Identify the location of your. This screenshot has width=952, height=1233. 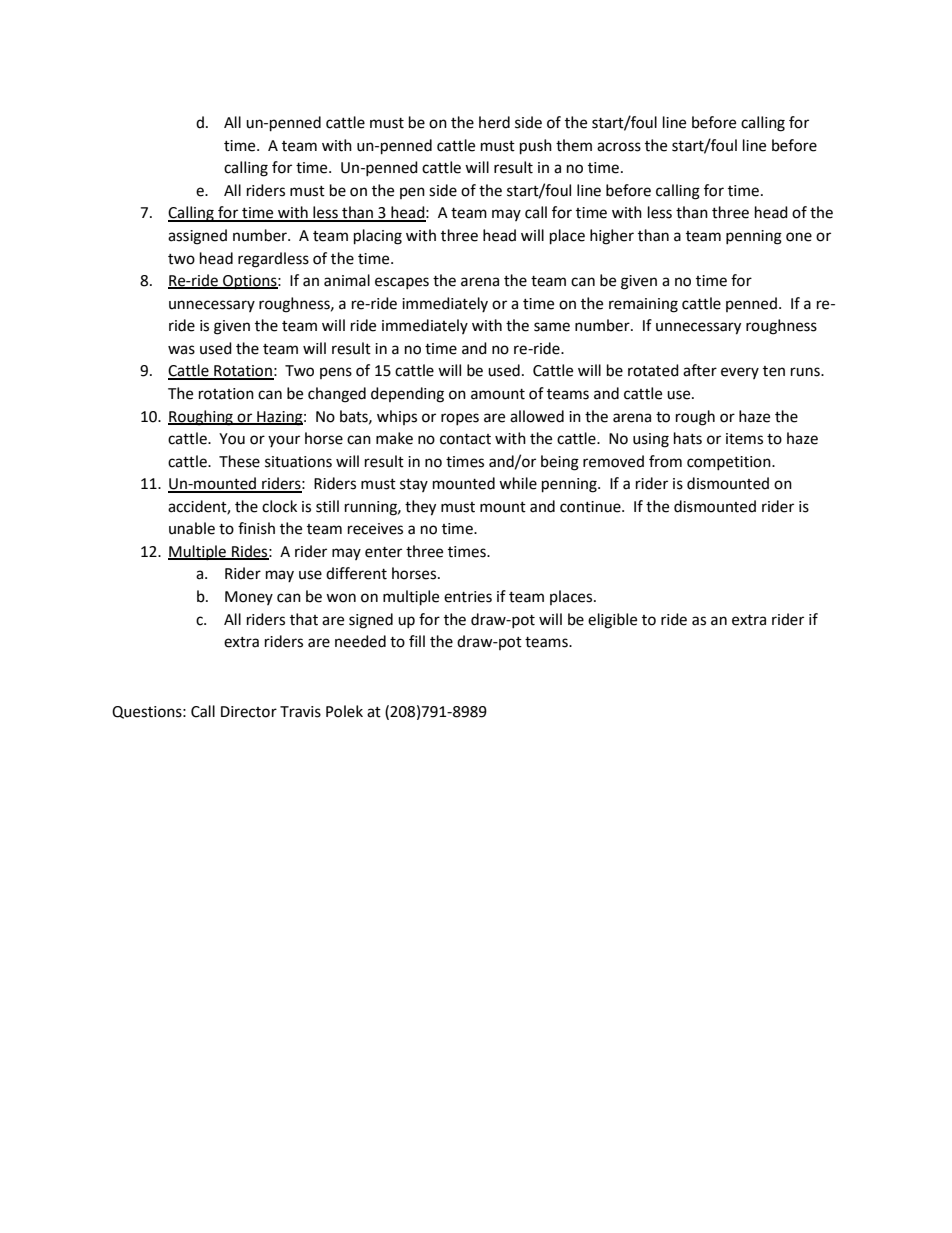
(284, 441).
